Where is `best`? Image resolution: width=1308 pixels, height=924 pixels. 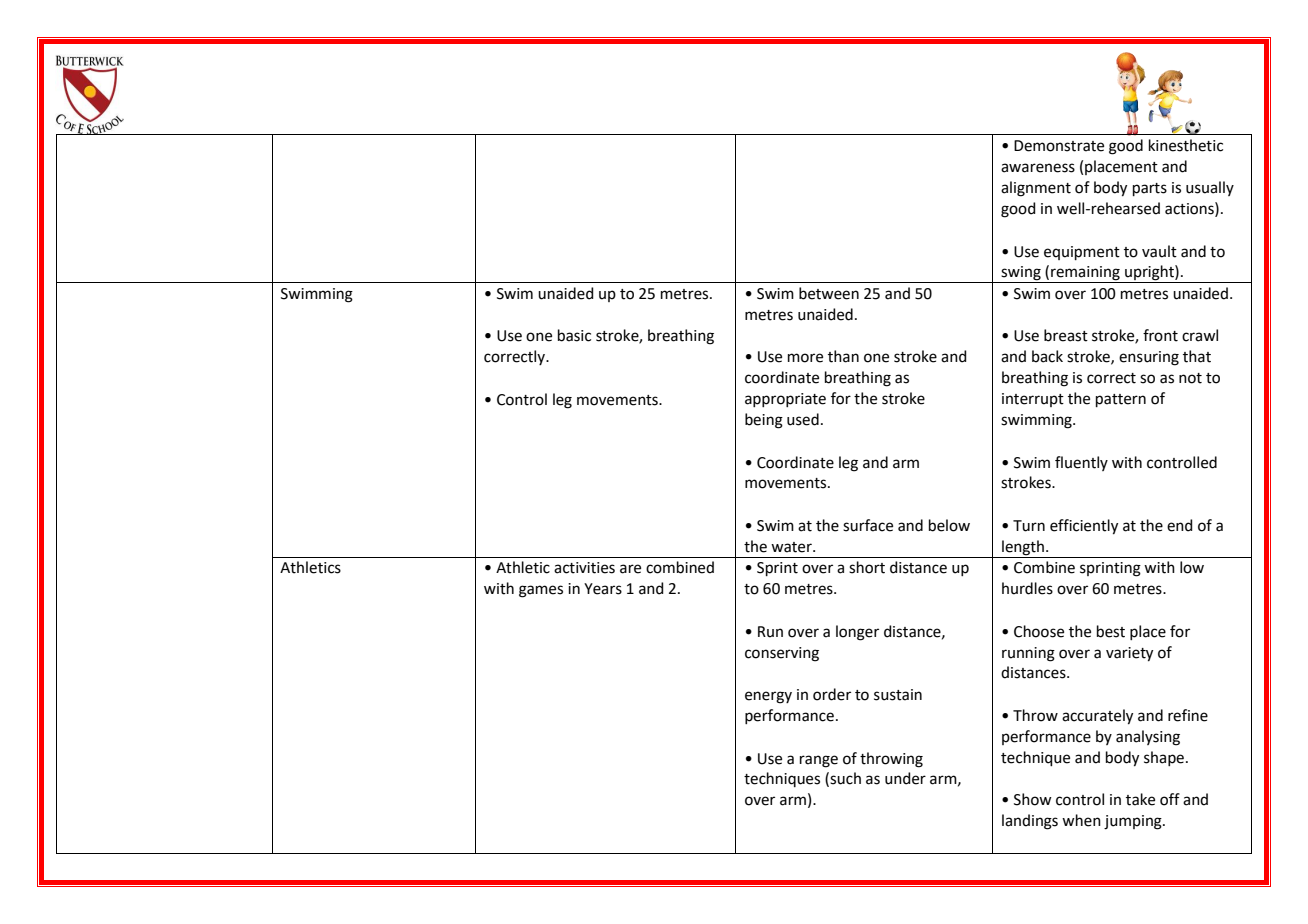 best is located at coordinates (1111, 631).
